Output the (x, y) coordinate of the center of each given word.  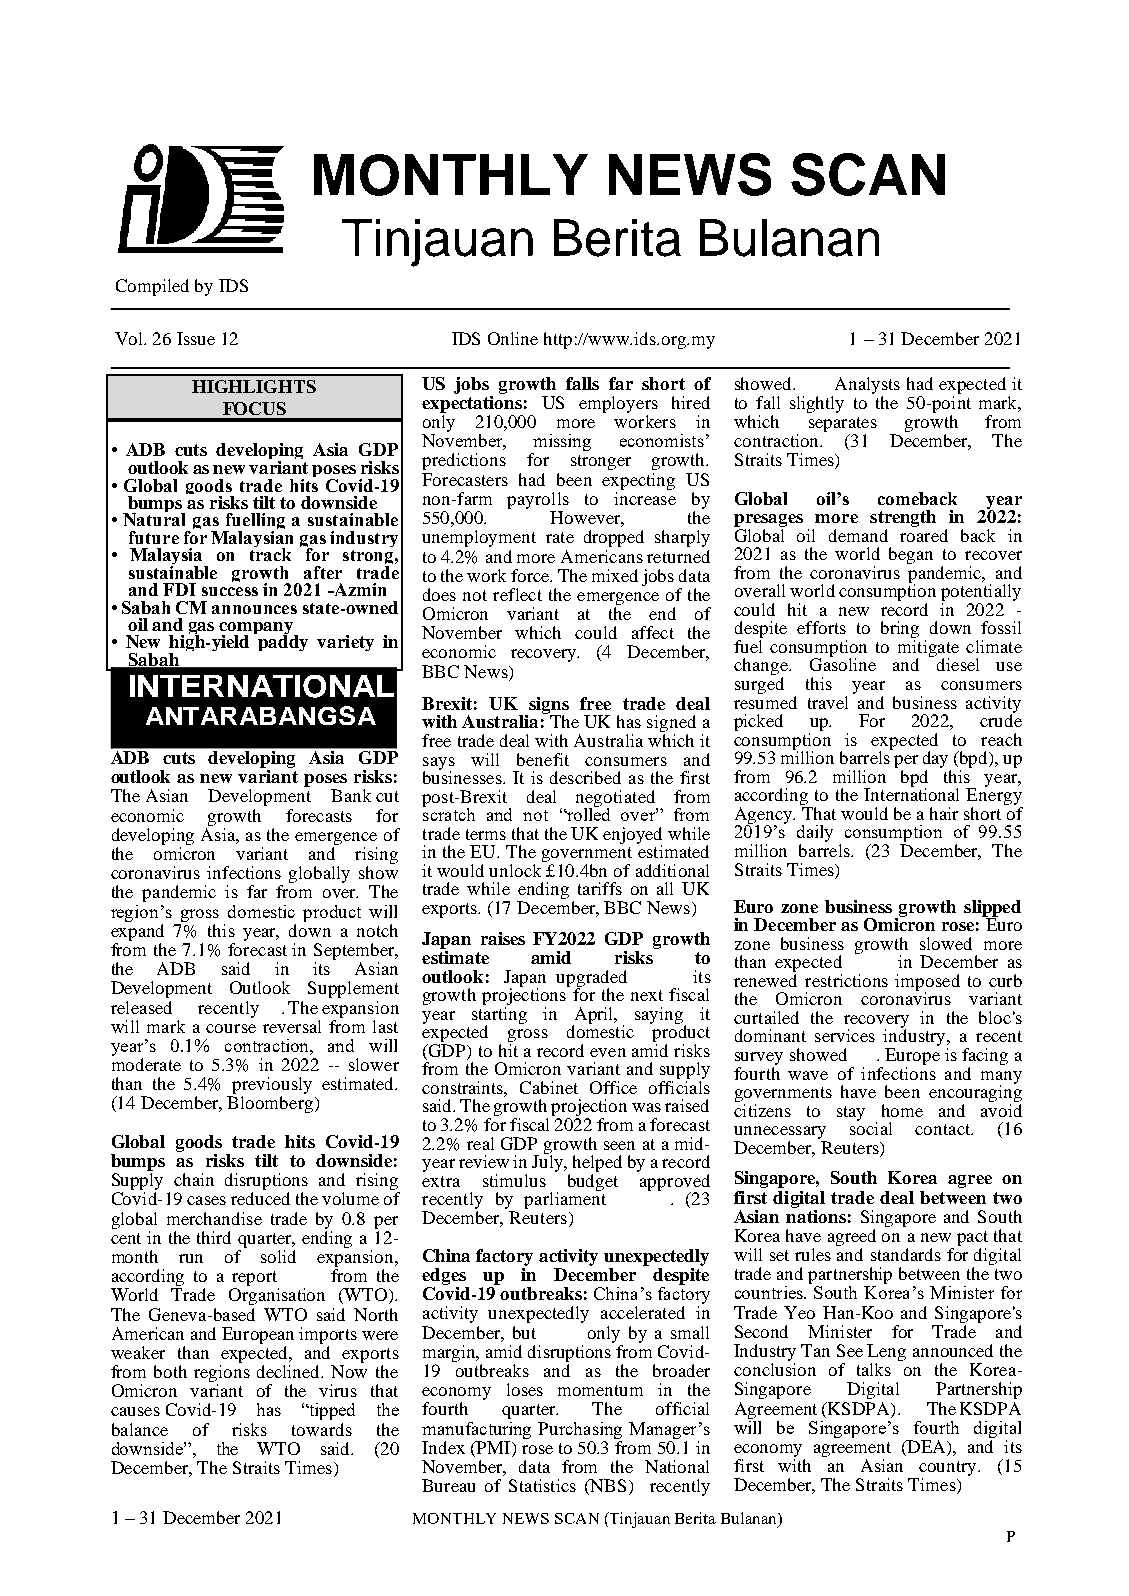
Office (613, 1087)
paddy (283, 642)
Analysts (867, 385)
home (902, 1110)
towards (322, 1429)
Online (513, 338)
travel (828, 702)
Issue (196, 338)
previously (271, 1087)
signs (548, 706)
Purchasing (580, 1430)
